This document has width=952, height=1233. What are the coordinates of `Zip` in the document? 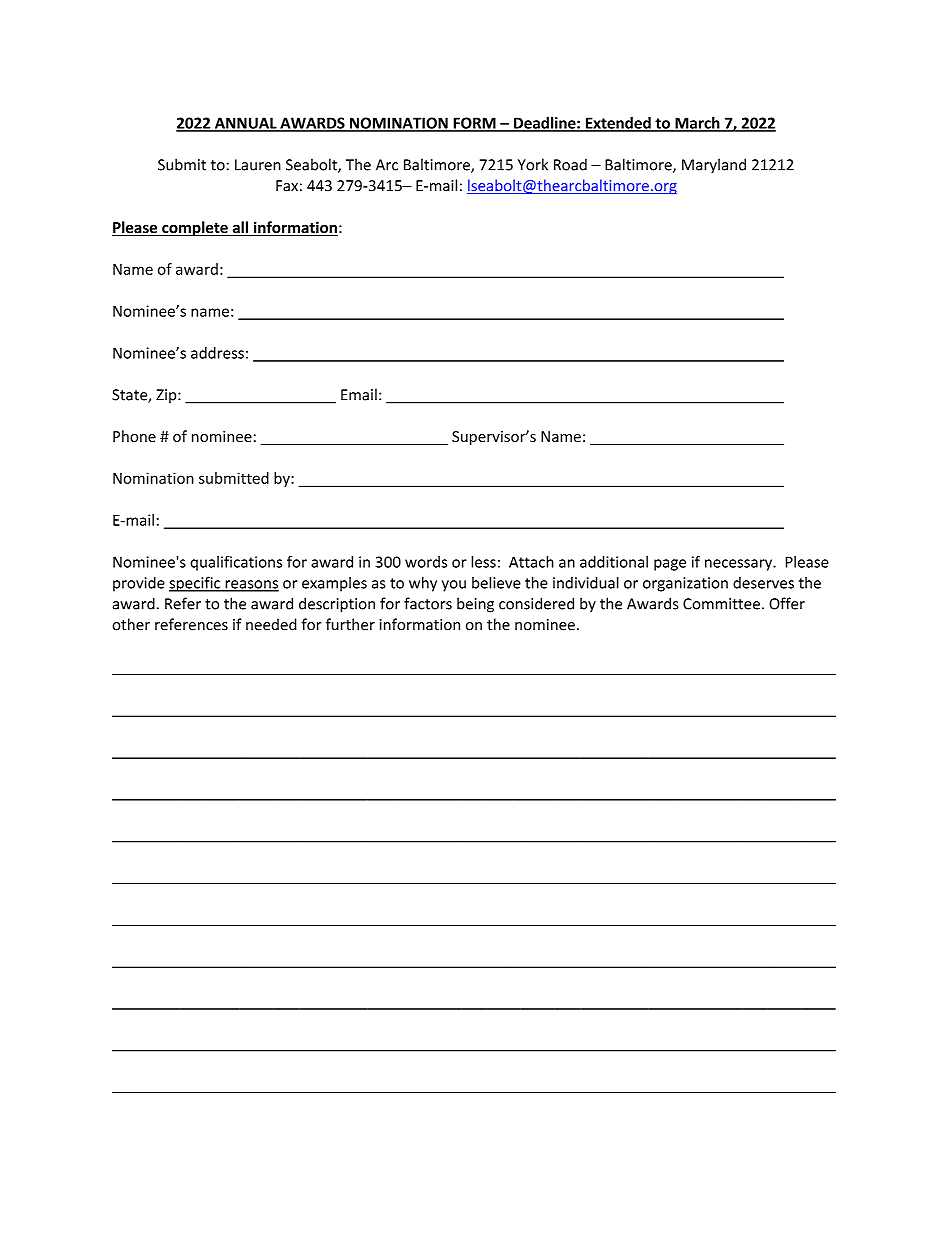 It's located at (167, 396).
